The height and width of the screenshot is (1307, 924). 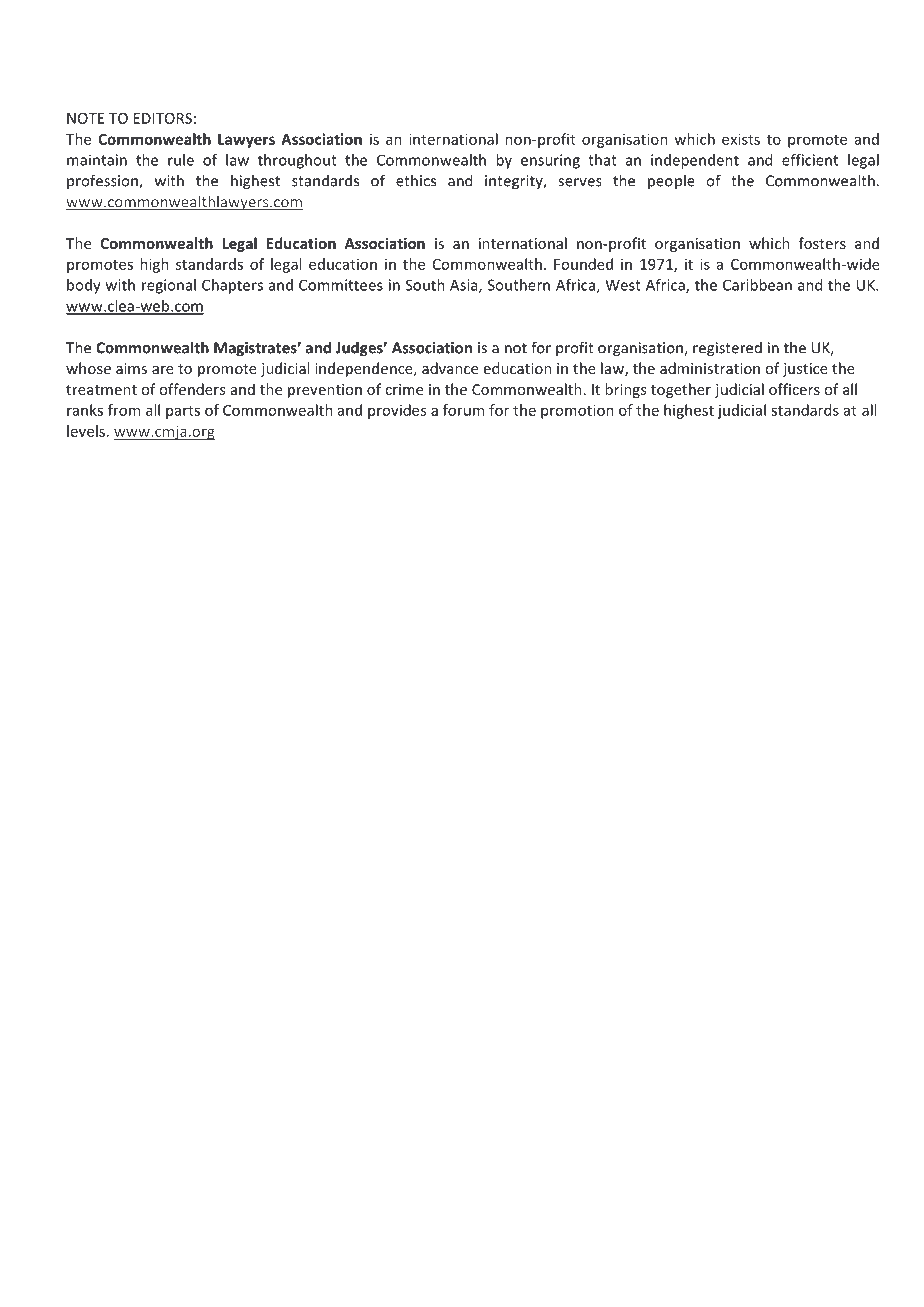 I want to click on together, so click(x=681, y=390).
